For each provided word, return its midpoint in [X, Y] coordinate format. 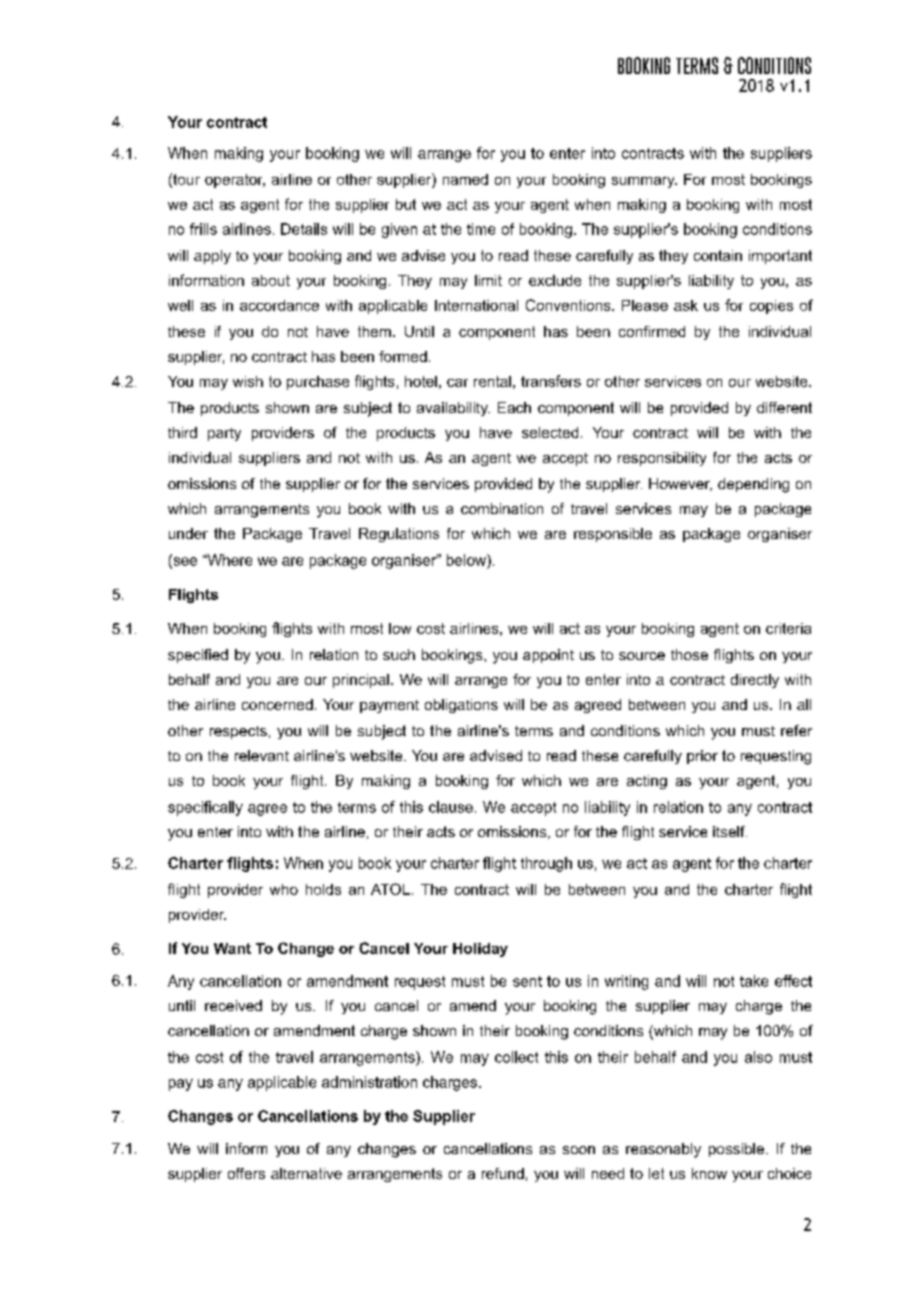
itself [730, 831]
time [481, 229]
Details [304, 229]
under [188, 533]
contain [718, 255]
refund [503, 1173]
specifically [205, 808]
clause [451, 807]
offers [246, 1173]
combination [502, 508]
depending [753, 485]
